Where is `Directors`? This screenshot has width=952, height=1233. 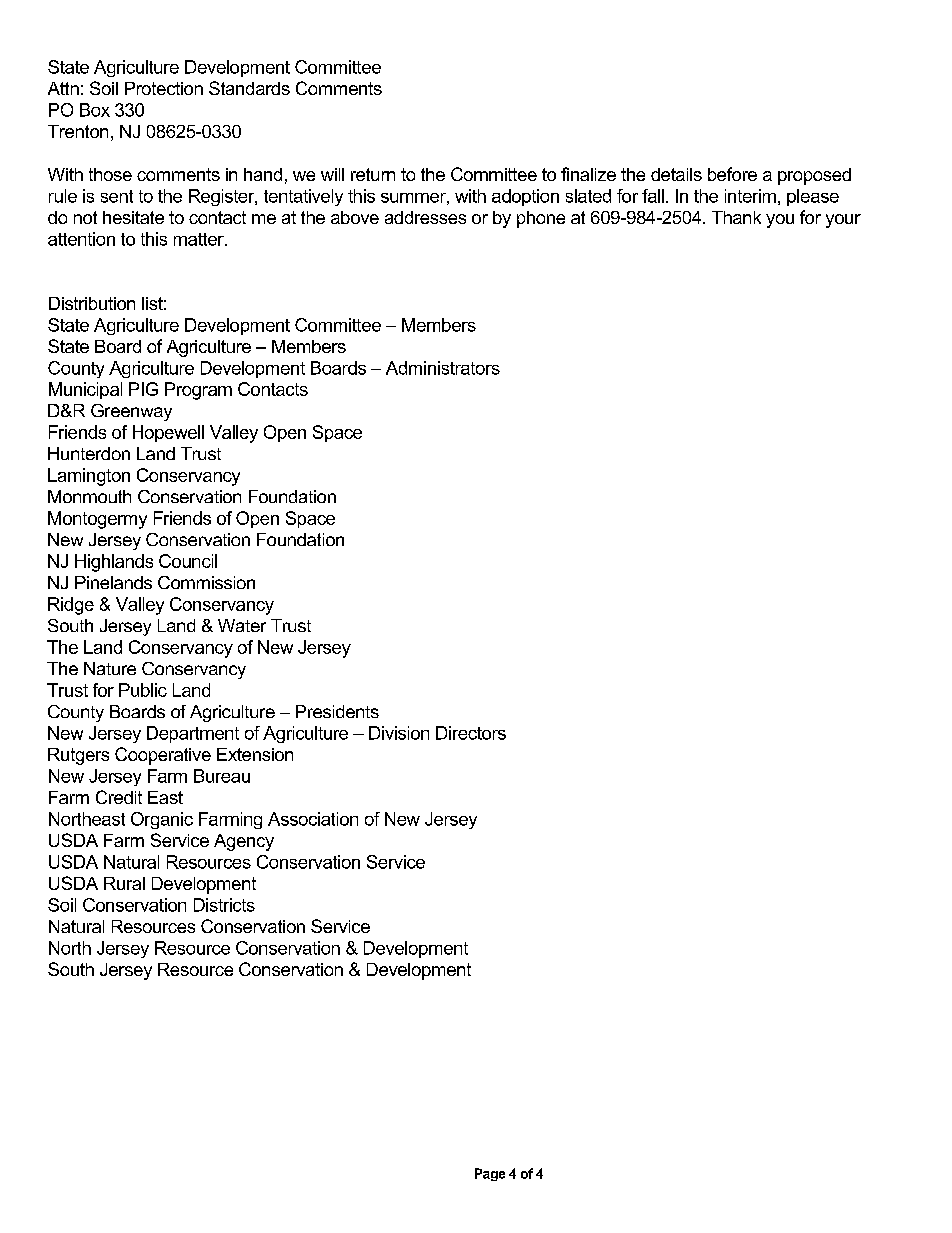
Directors is located at coordinates (471, 733).
